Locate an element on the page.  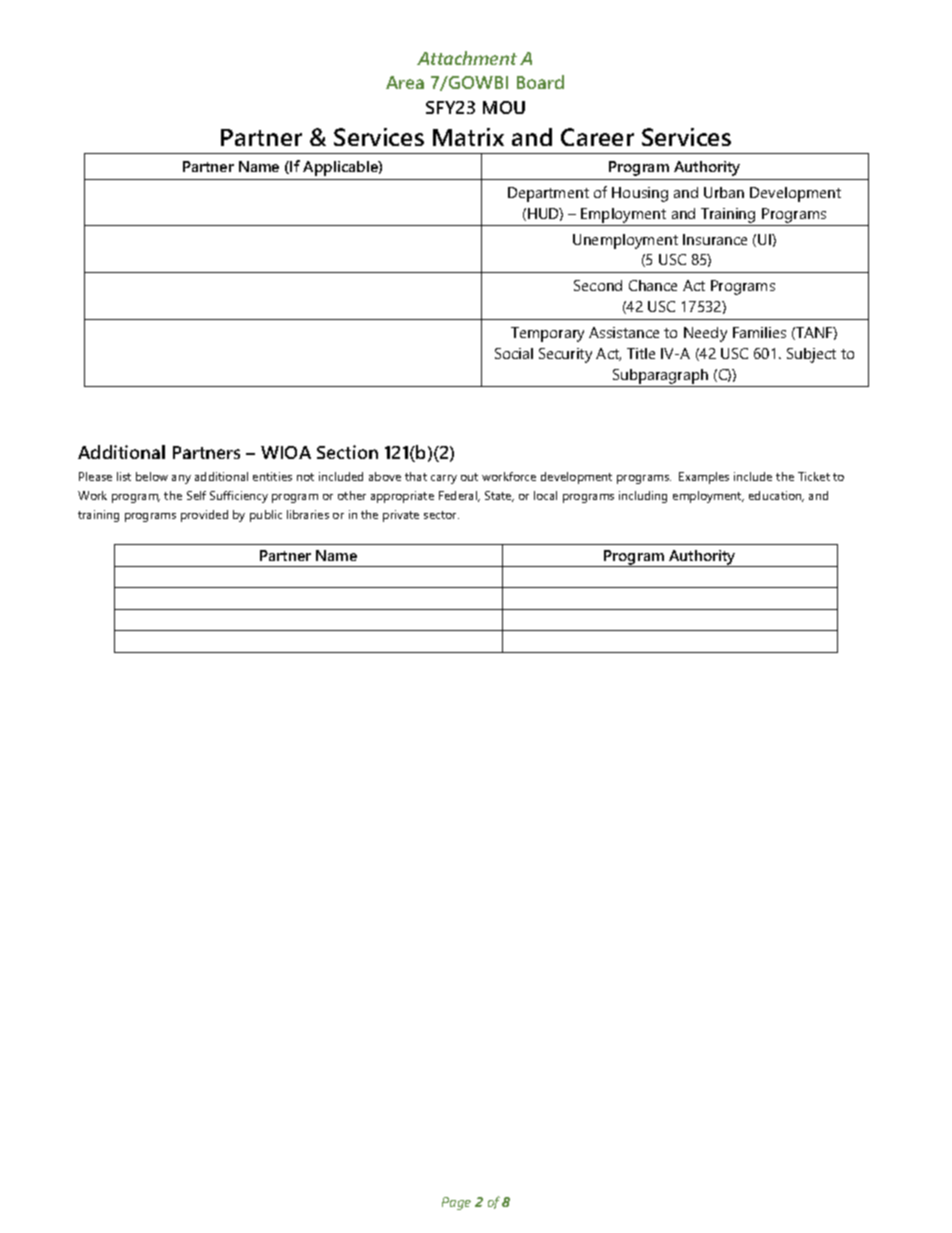
Page is located at coordinates (456, 1203).
